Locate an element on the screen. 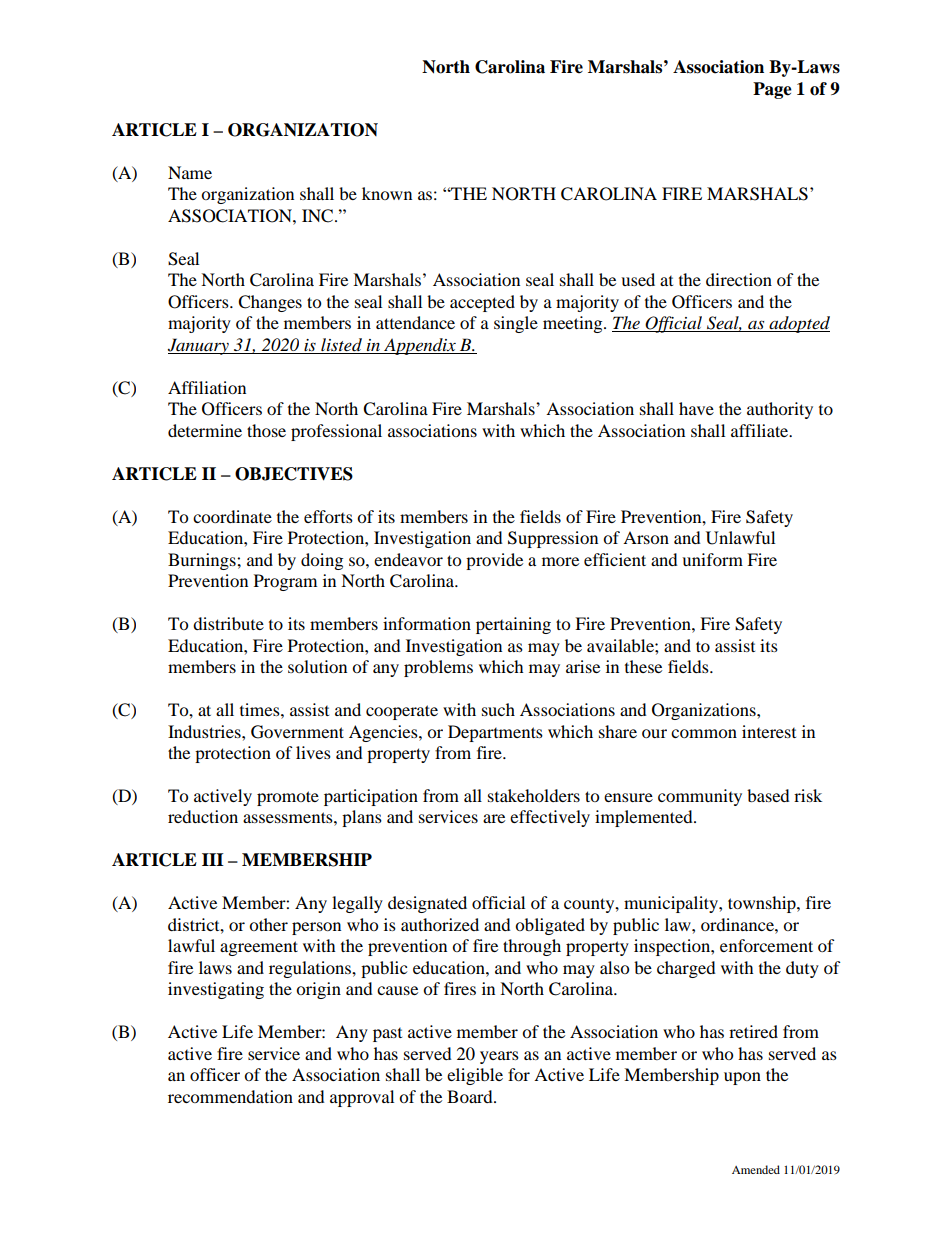 This screenshot has height=1233, width=952. stakeholders is located at coordinates (534, 795).
